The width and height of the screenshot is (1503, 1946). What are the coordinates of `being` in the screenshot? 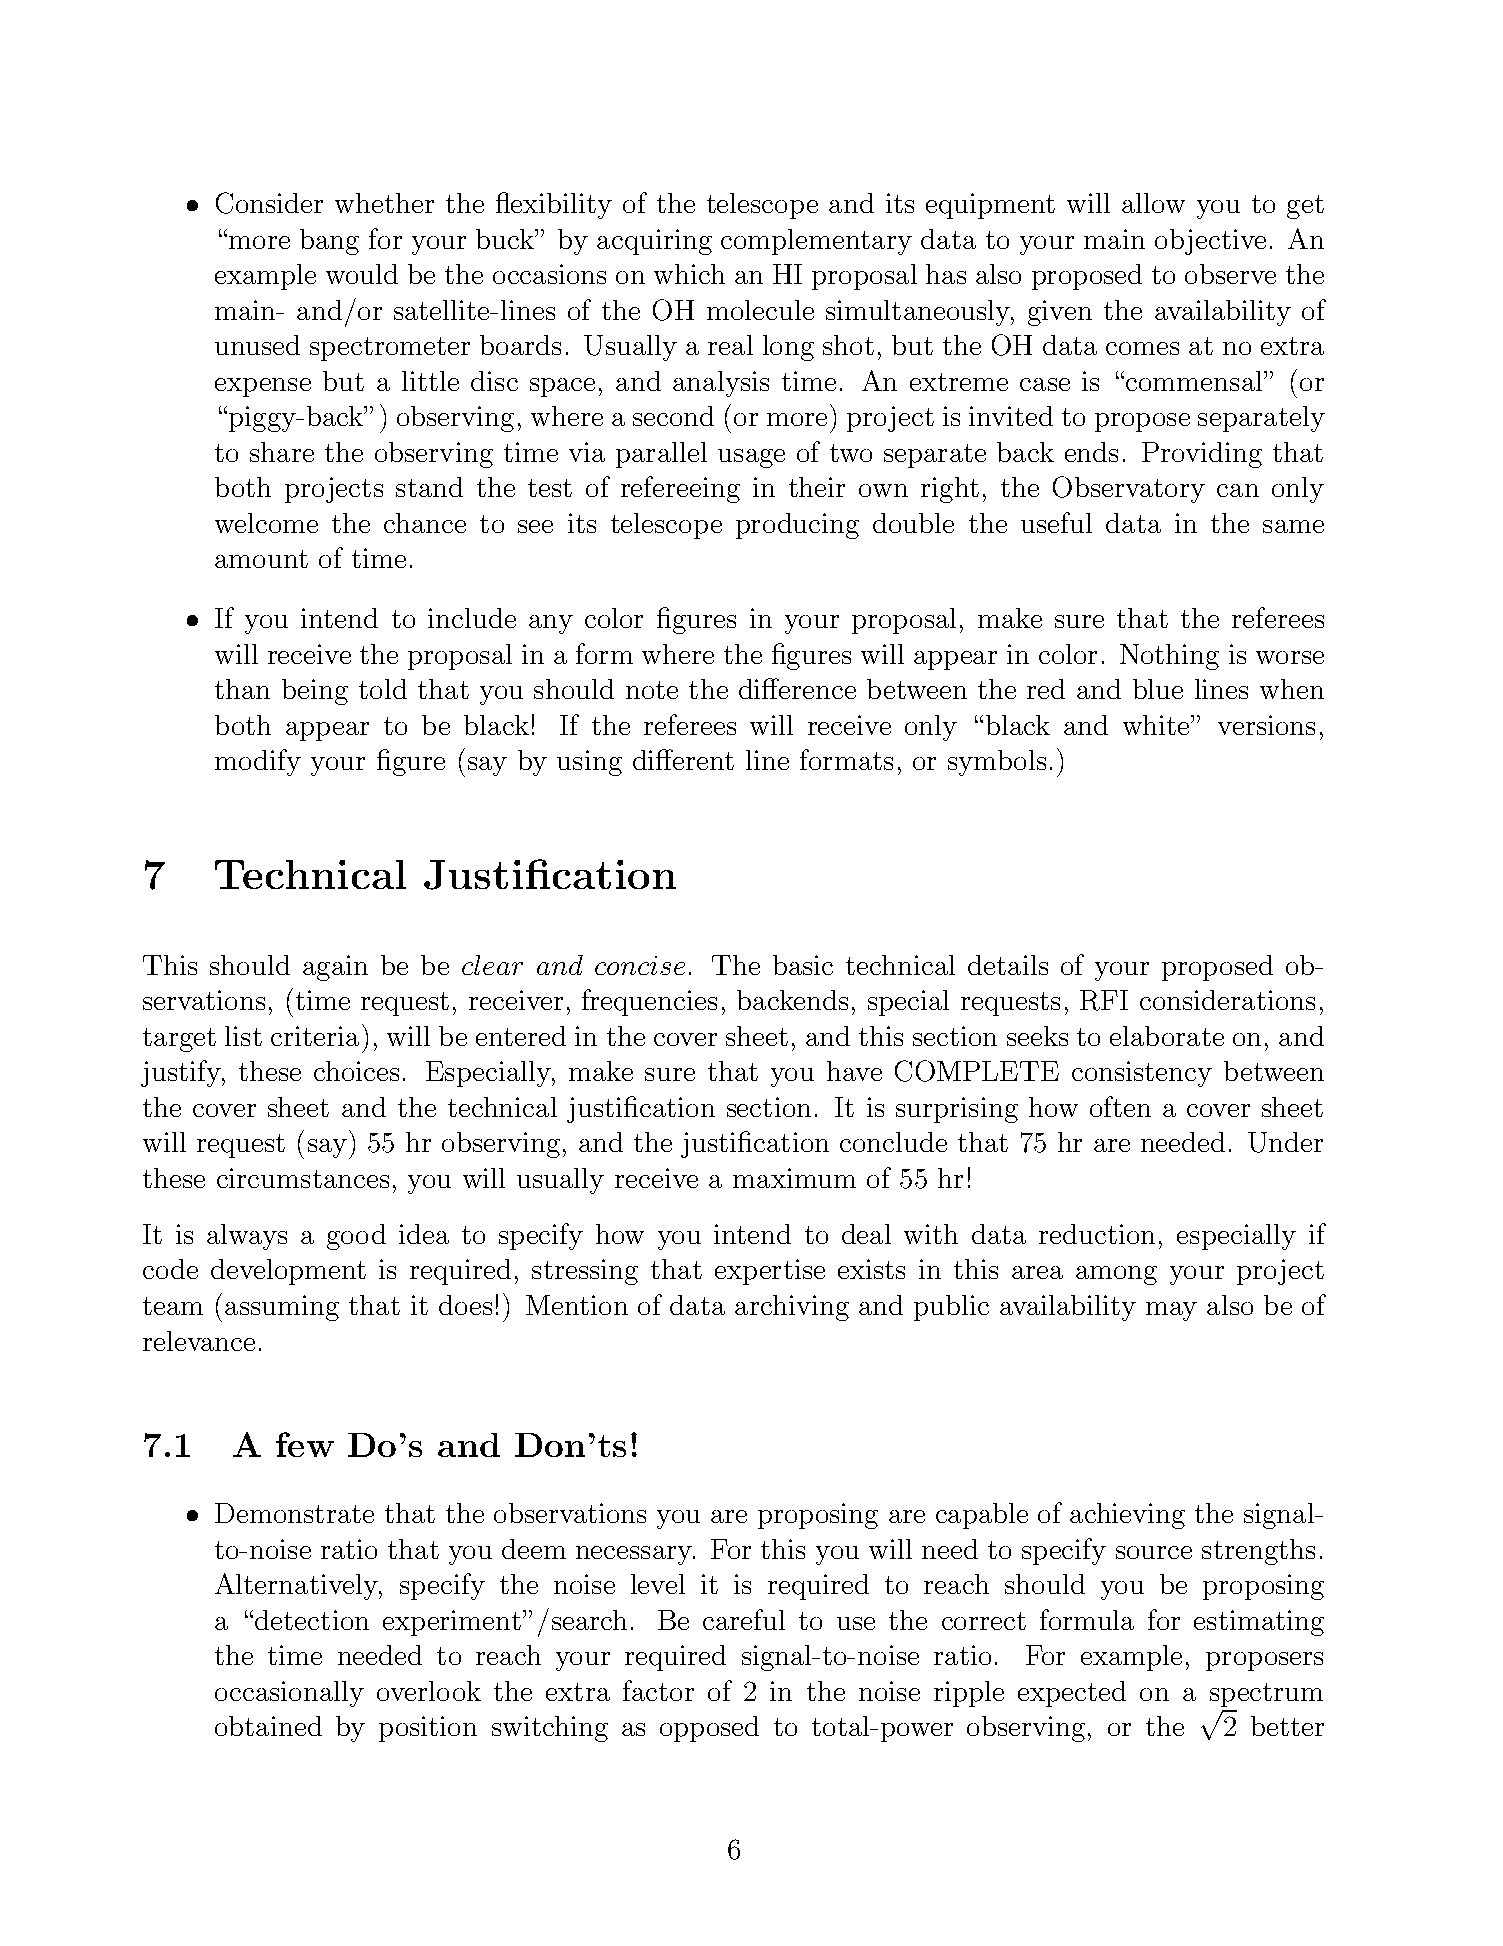 It's located at (315, 692).
